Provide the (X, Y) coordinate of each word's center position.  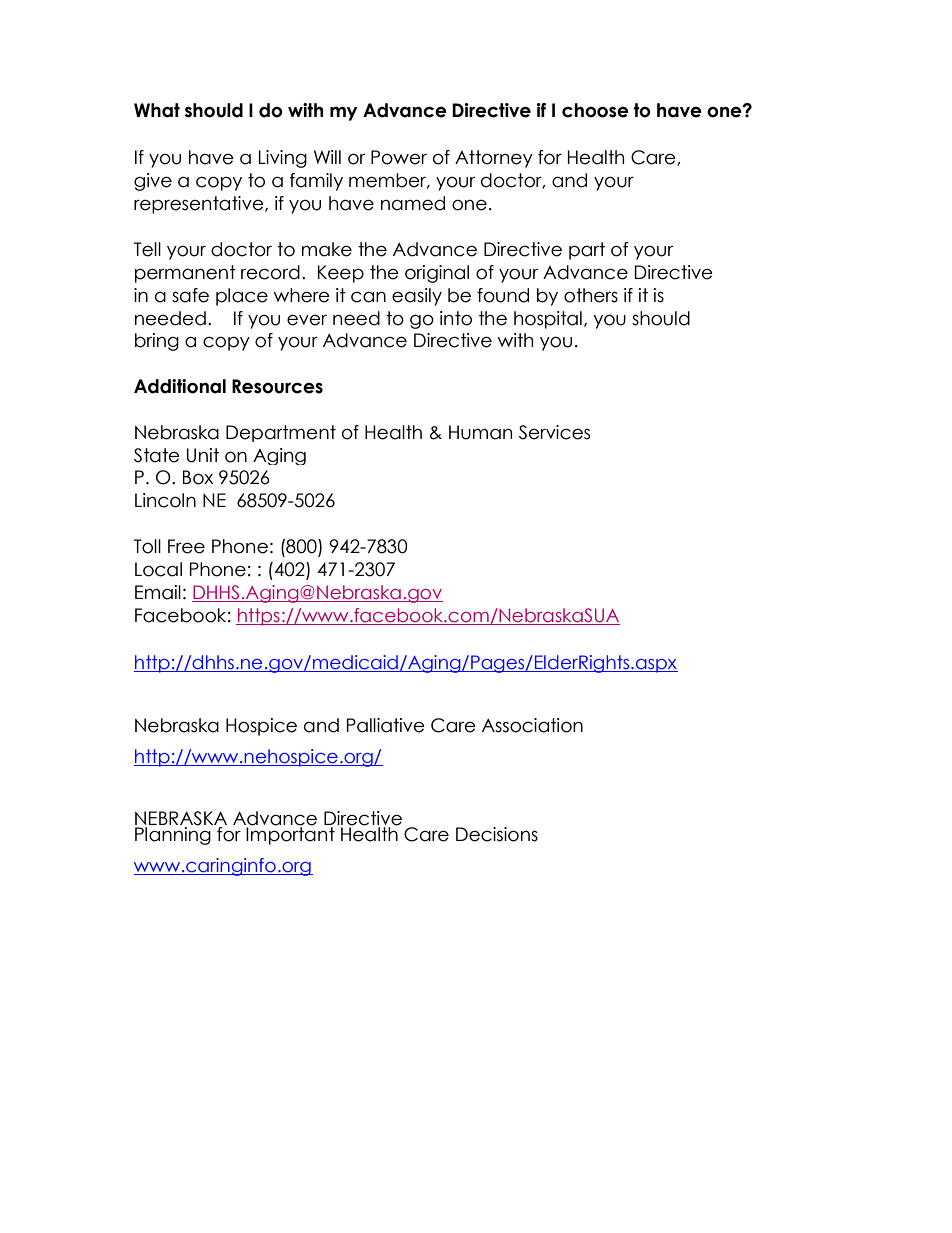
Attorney (494, 159)
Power (399, 157)
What (157, 110)
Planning (174, 834)
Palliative (386, 725)
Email (158, 592)
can (368, 297)
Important (289, 834)
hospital (548, 320)
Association (532, 725)
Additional (180, 386)
